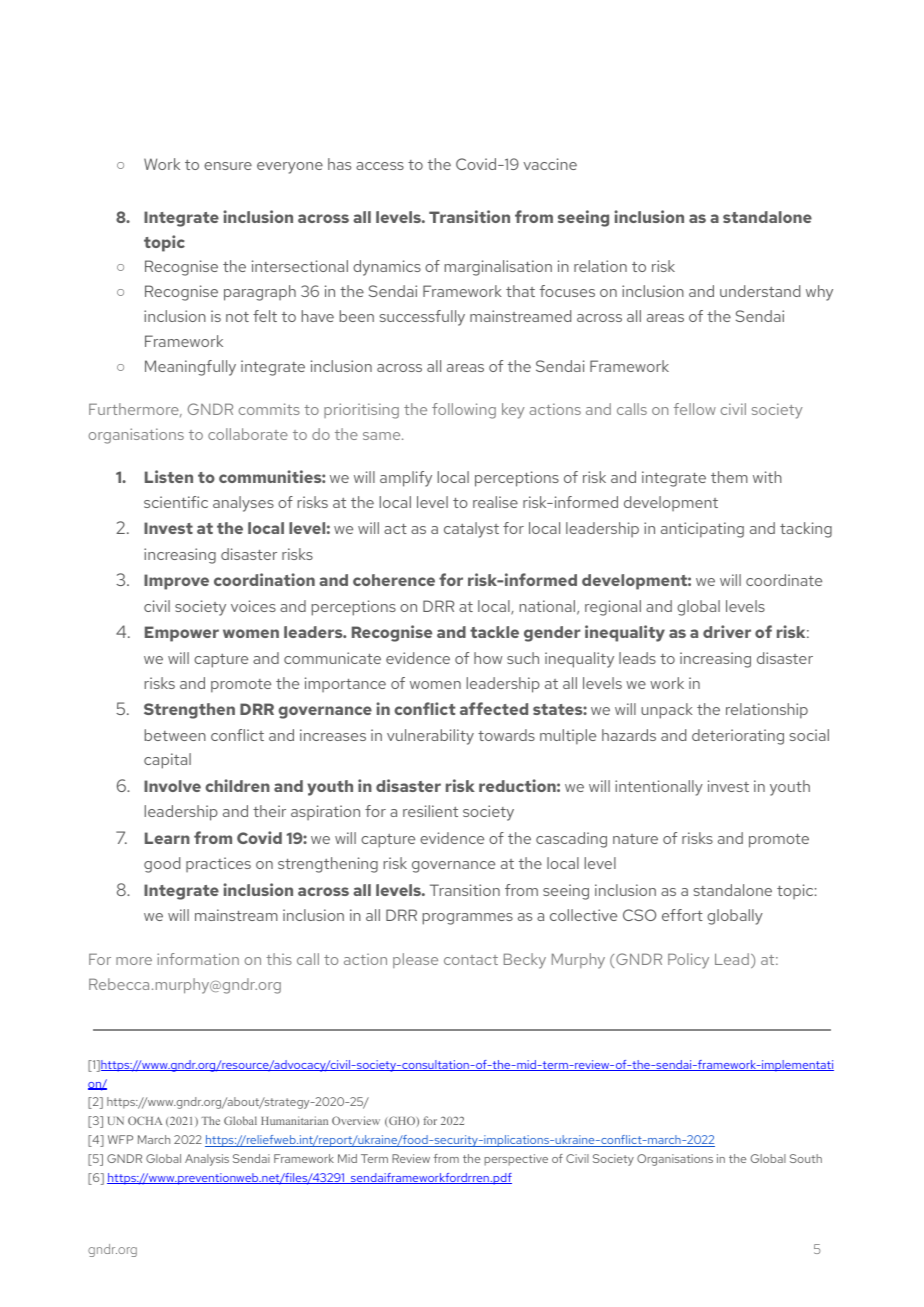  What do you see at coordinates (207, 1160) in the page?
I see `Analysis` at bounding box center [207, 1160].
